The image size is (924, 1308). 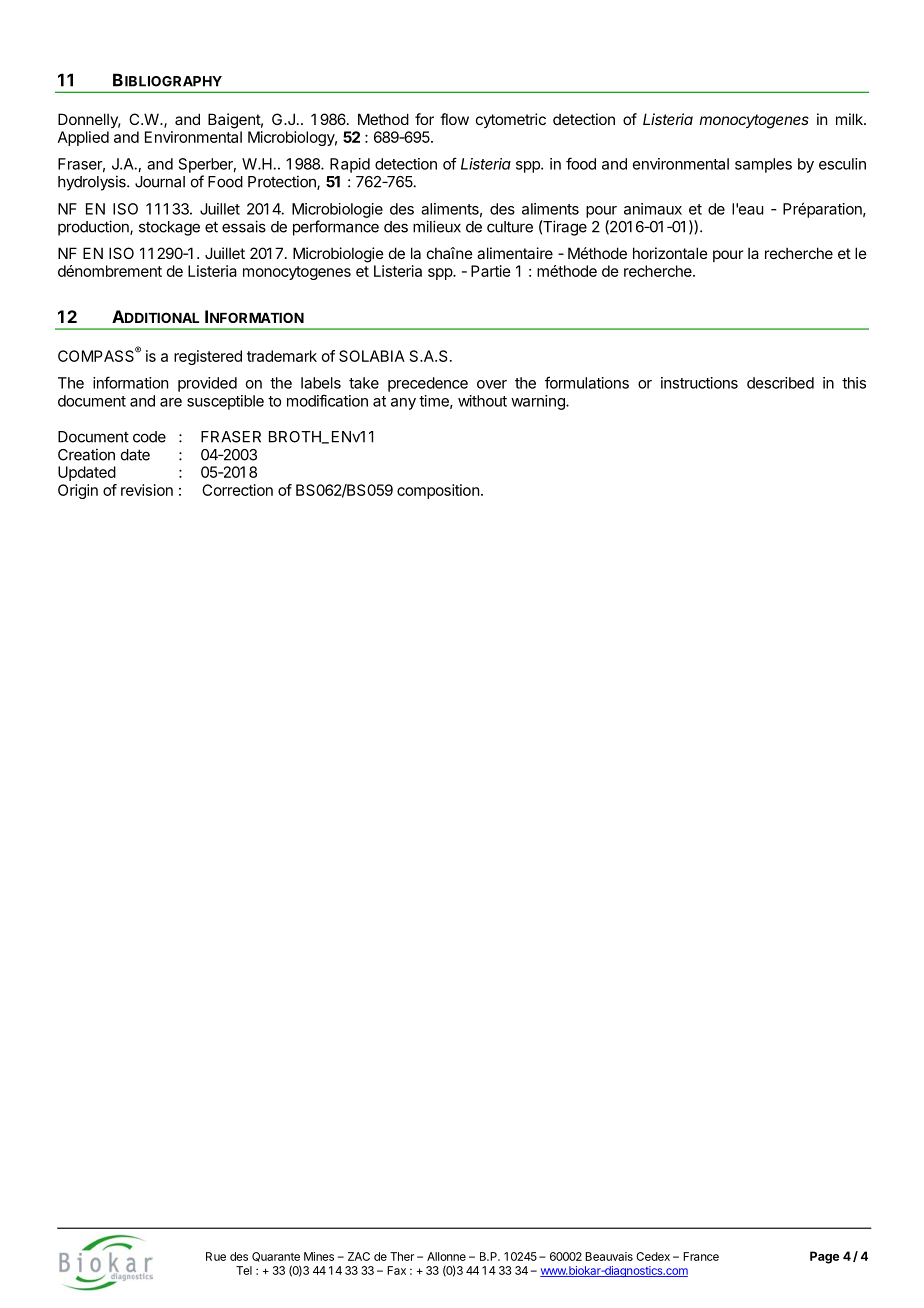 What do you see at coordinates (160, 182) in the screenshot?
I see `Journal` at bounding box center [160, 182].
